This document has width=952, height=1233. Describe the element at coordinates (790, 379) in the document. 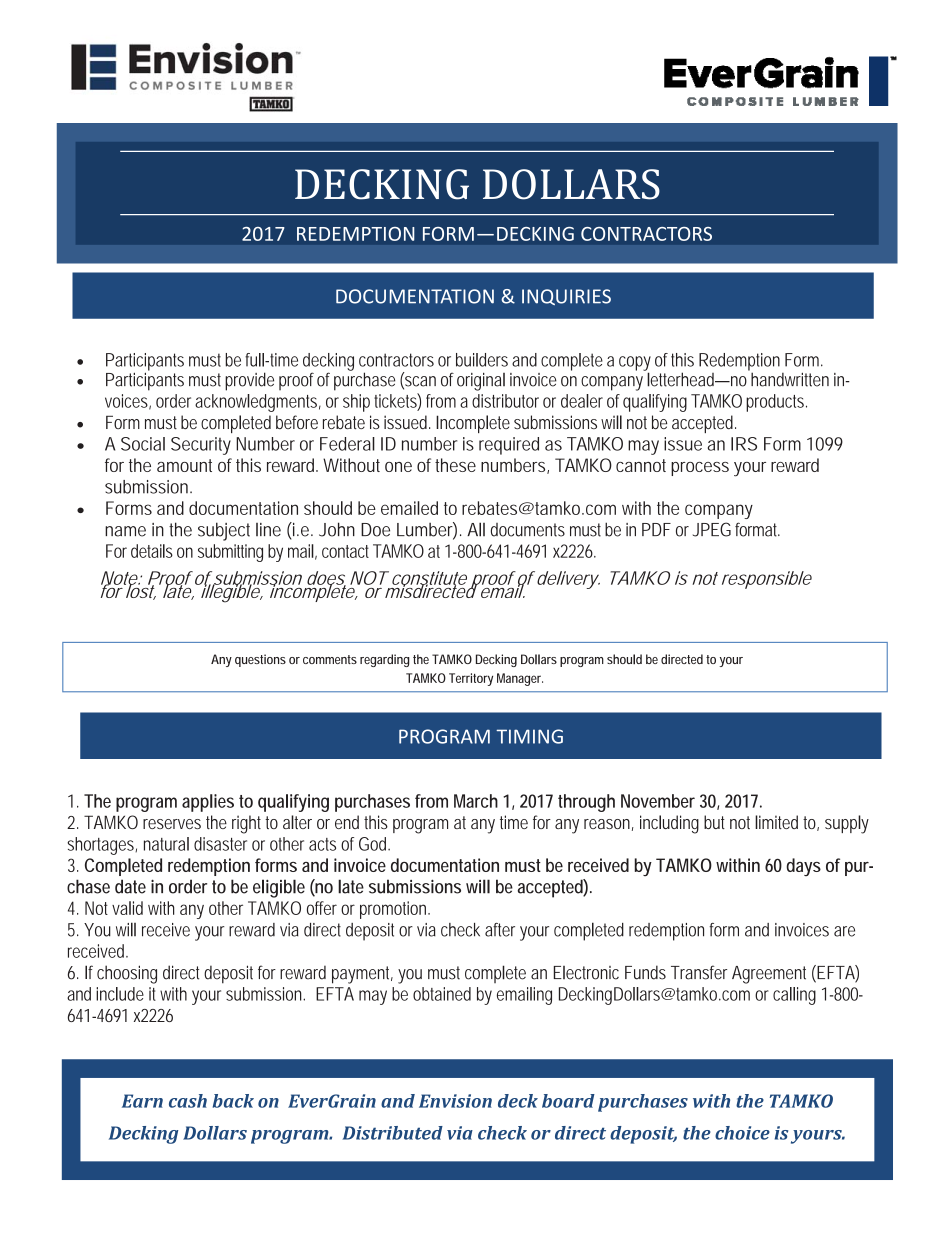

I see `handwritten` at that location.
